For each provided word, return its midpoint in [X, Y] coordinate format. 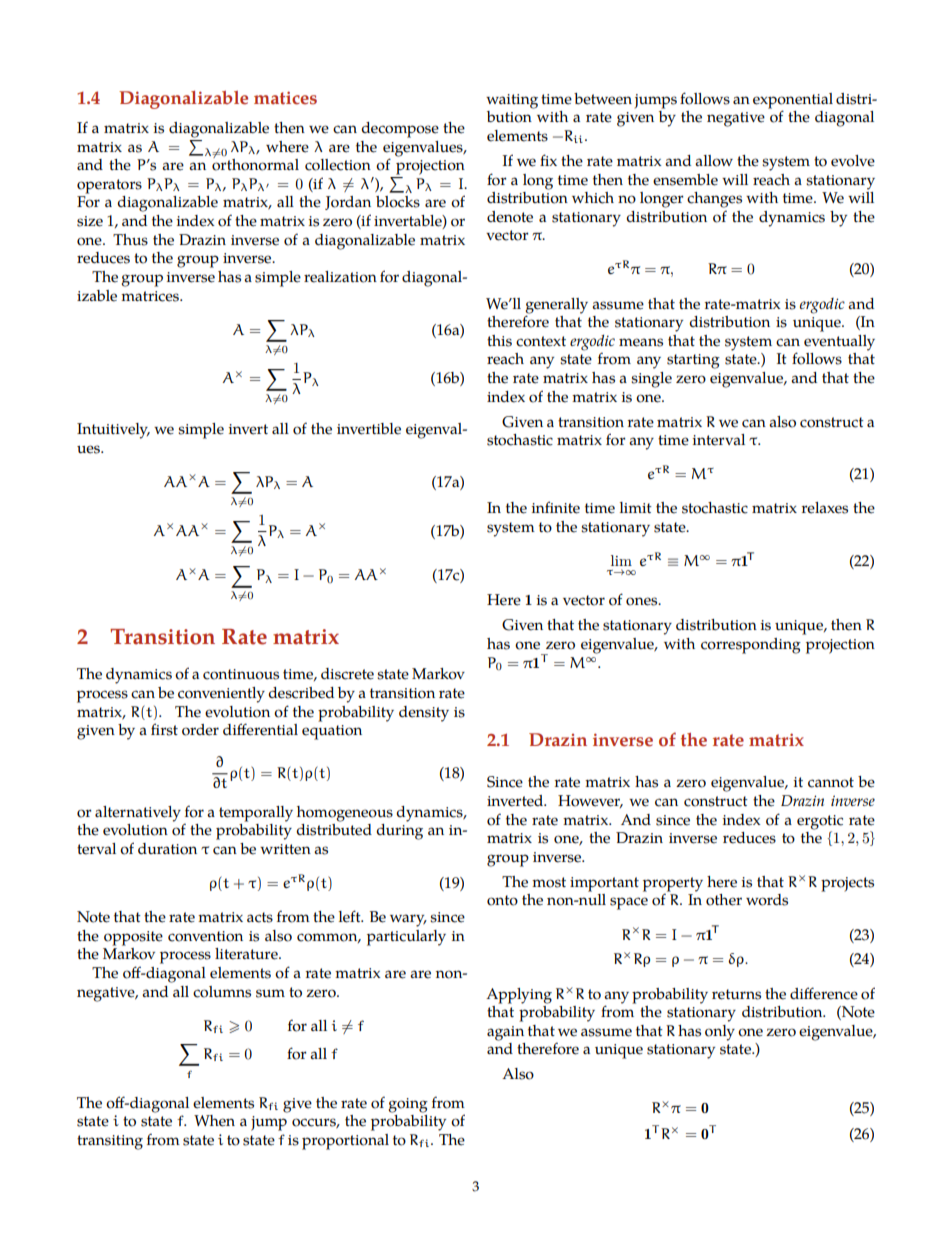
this [499, 341]
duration [167, 849]
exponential [793, 102]
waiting [512, 101]
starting [693, 361]
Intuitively [113, 431]
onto [502, 900]
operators [109, 186]
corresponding [751, 646]
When [214, 1121]
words [767, 900]
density [424, 714]
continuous [241, 674]
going [408, 1105]
